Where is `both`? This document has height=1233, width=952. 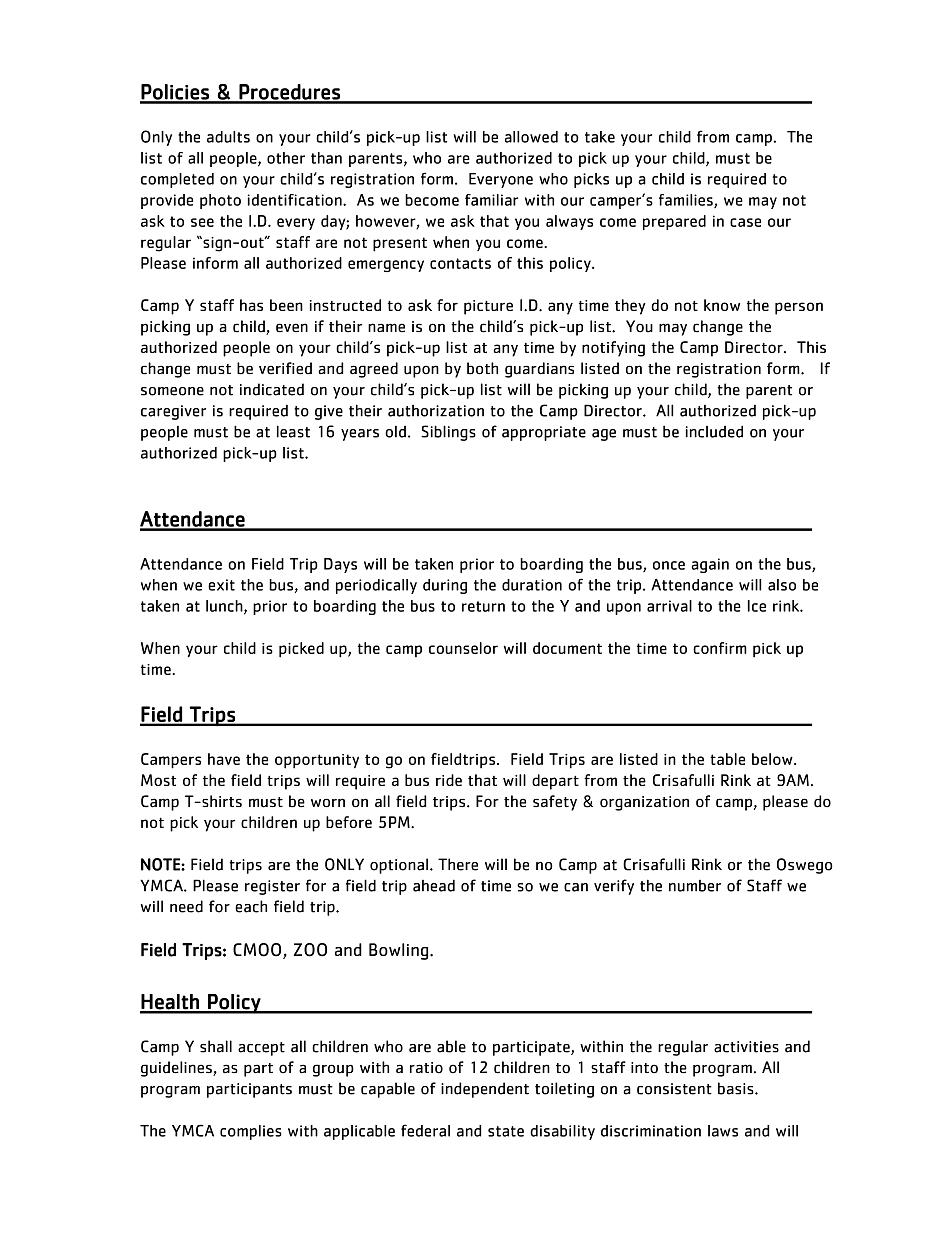
both is located at coordinates (482, 368).
